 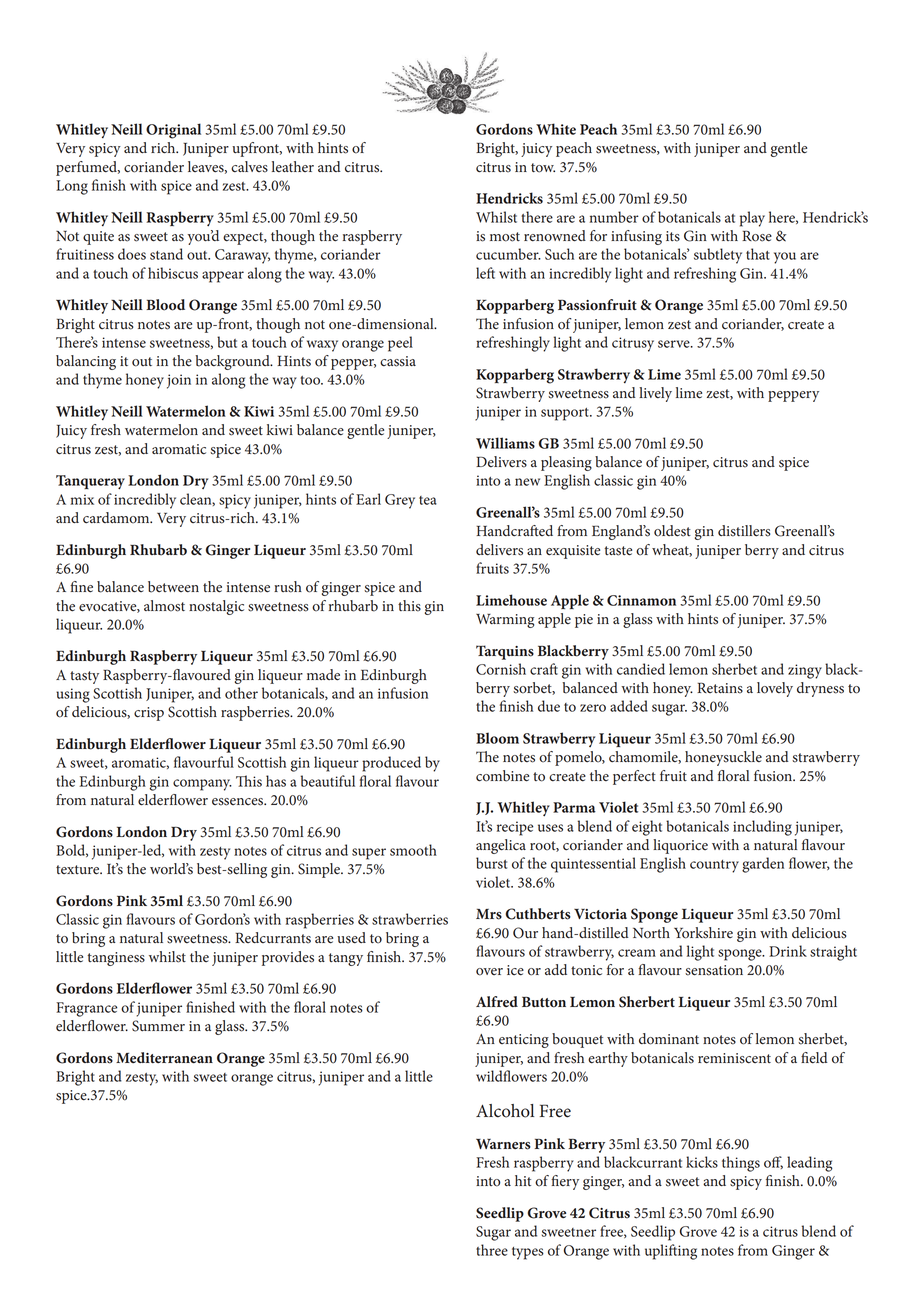 What do you see at coordinates (173, 131) in the screenshot?
I see `Original` at bounding box center [173, 131].
